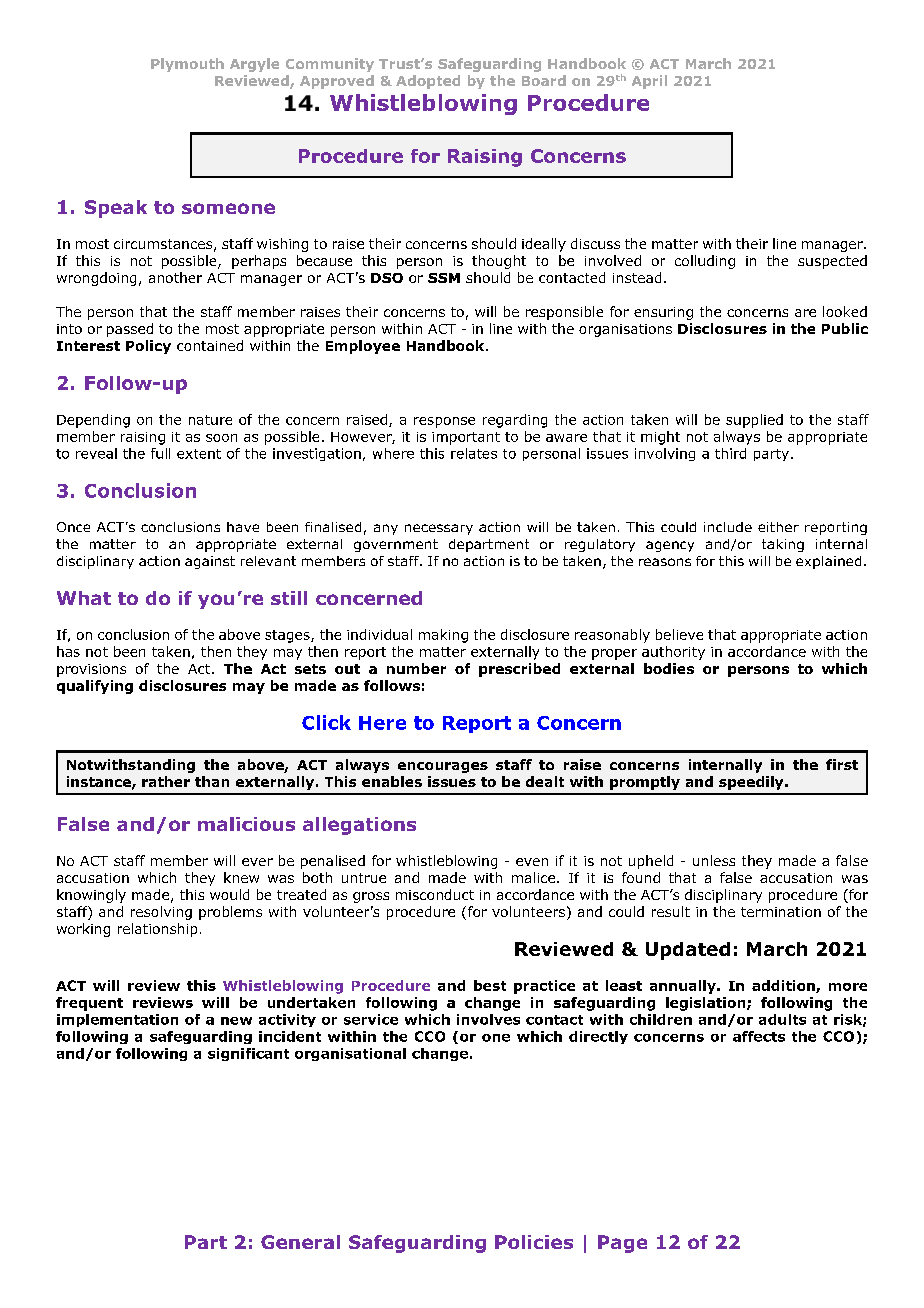  Describe the element at coordinates (444, 422) in the image. I see `response` at that location.
